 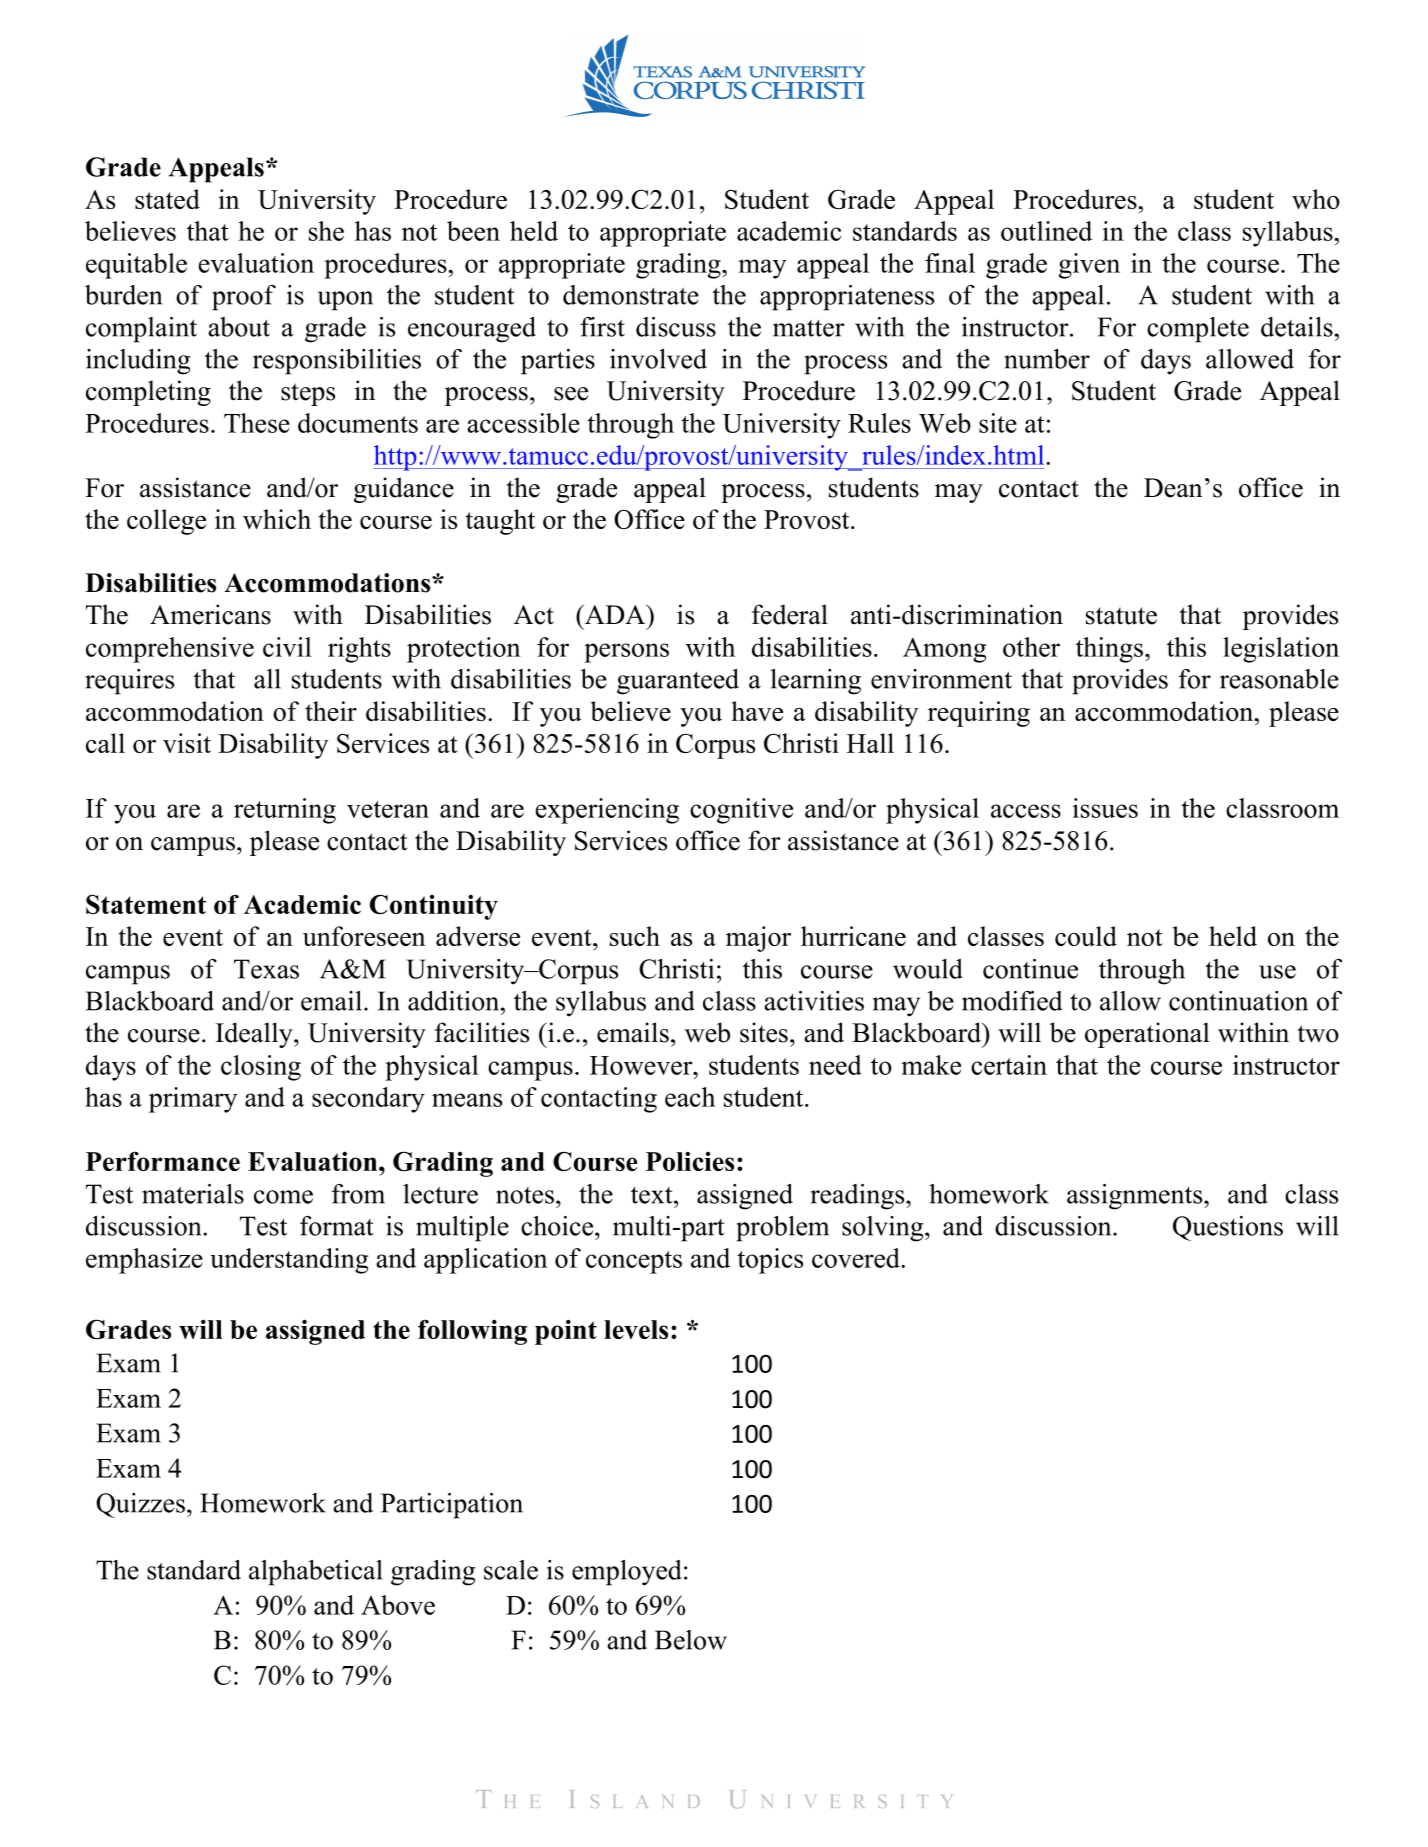 What do you see at coordinates (678, 682) in the page?
I see `guaranteed` at bounding box center [678, 682].
